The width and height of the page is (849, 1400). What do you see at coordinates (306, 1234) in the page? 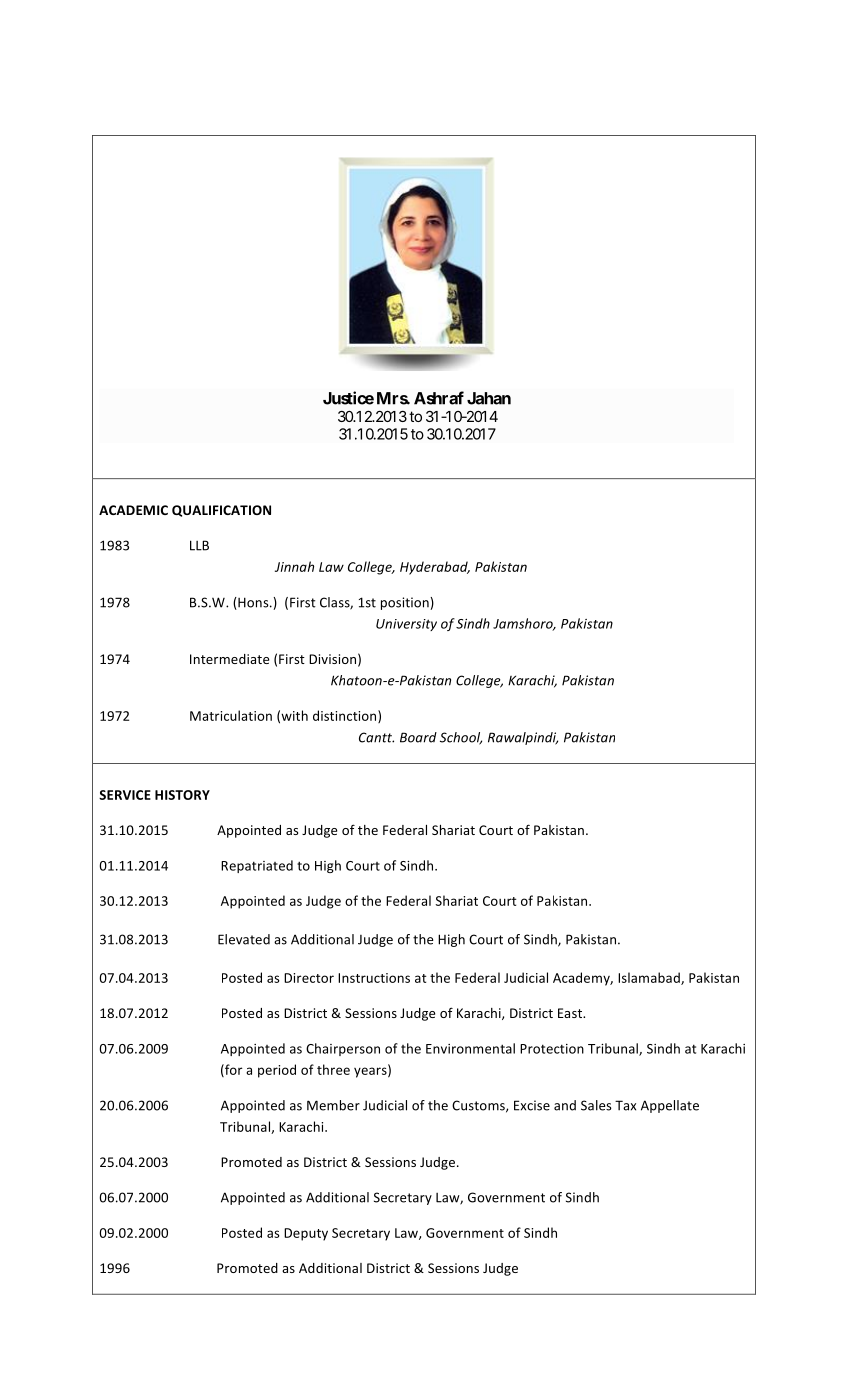
I see `Deputy` at bounding box center [306, 1234].
